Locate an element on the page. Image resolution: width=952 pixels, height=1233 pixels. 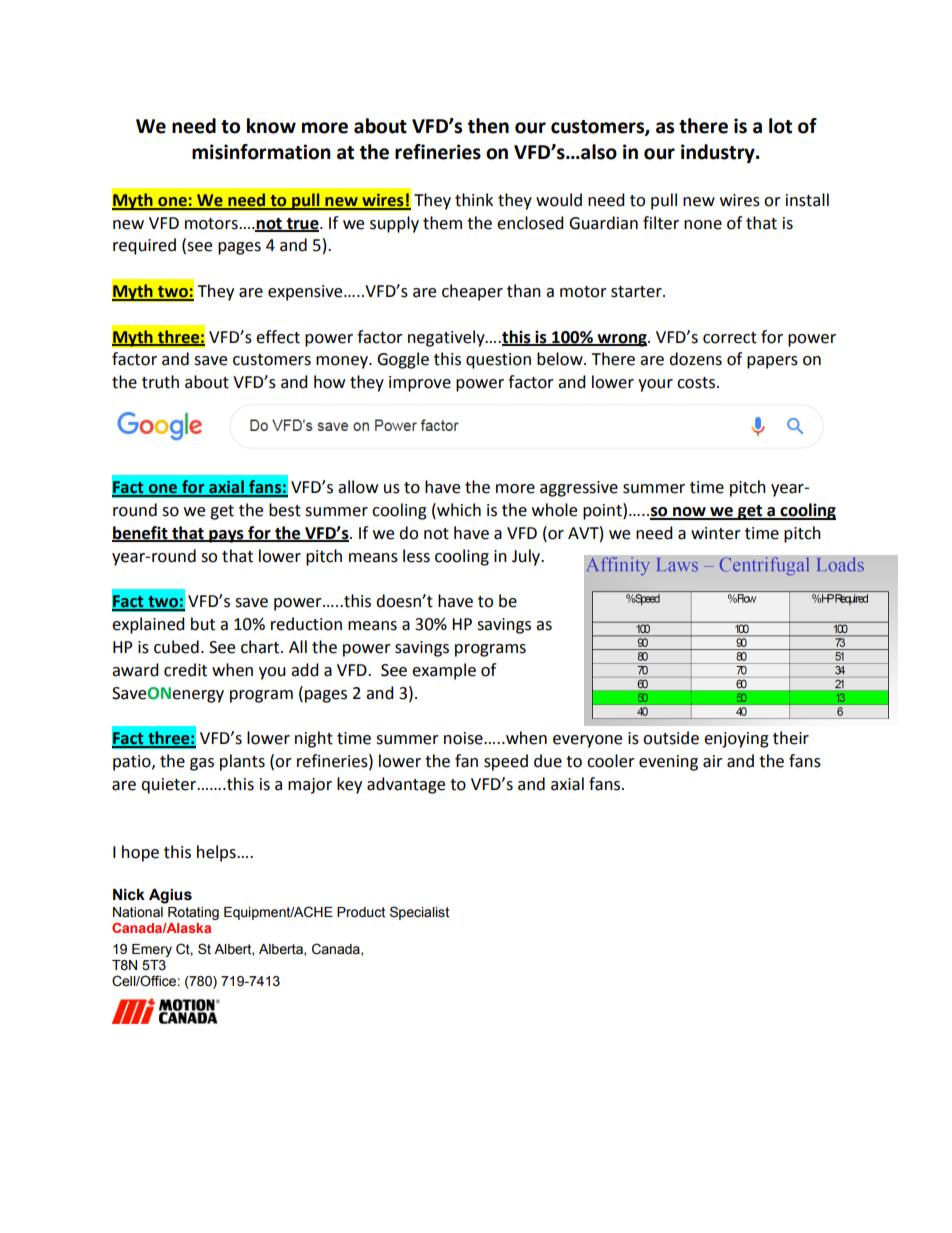
then is located at coordinates (488, 126).
